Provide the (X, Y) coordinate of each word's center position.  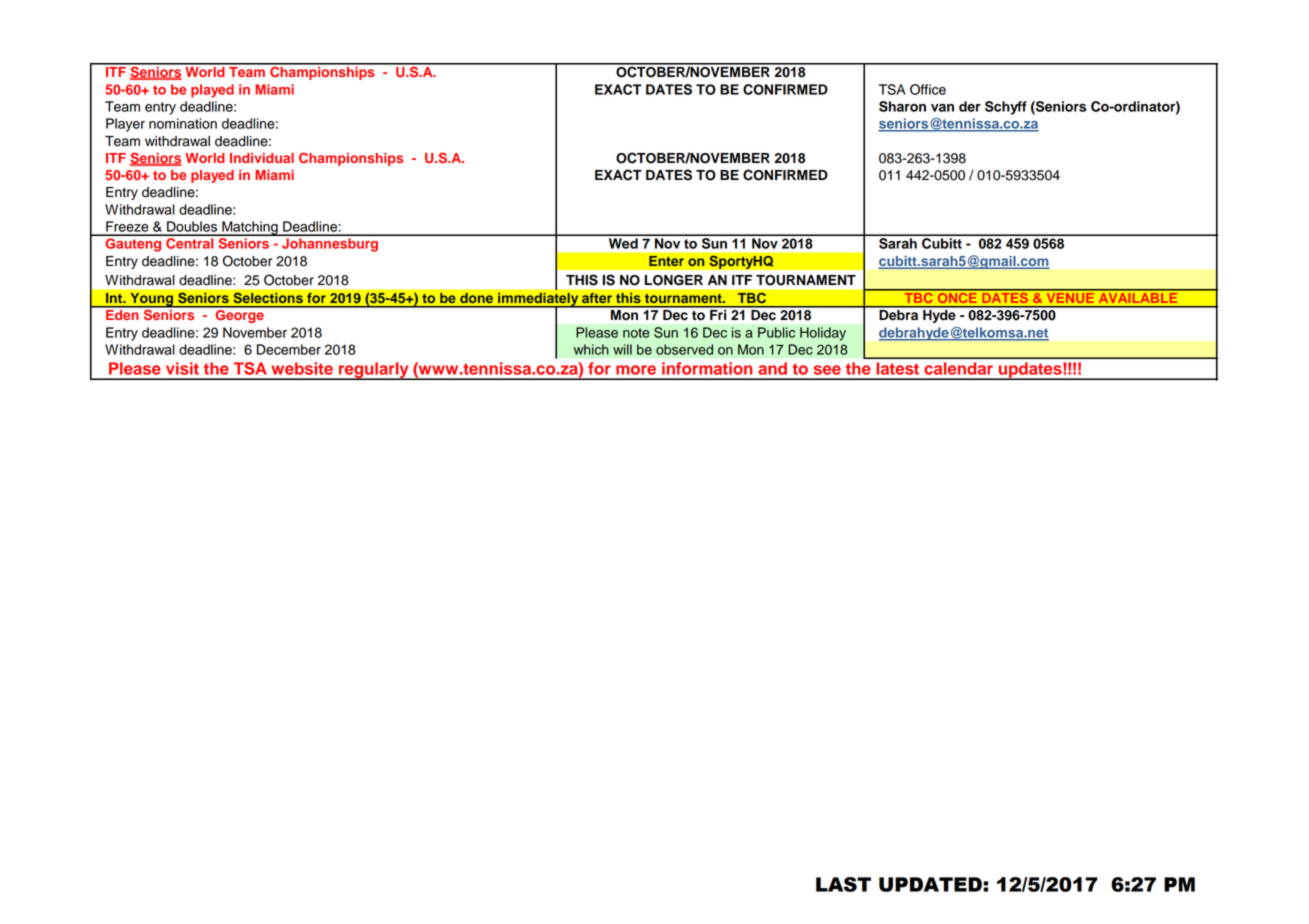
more (636, 370)
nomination (183, 123)
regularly (374, 371)
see (827, 370)
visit (182, 368)
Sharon (902, 106)
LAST (843, 884)
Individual (262, 158)
